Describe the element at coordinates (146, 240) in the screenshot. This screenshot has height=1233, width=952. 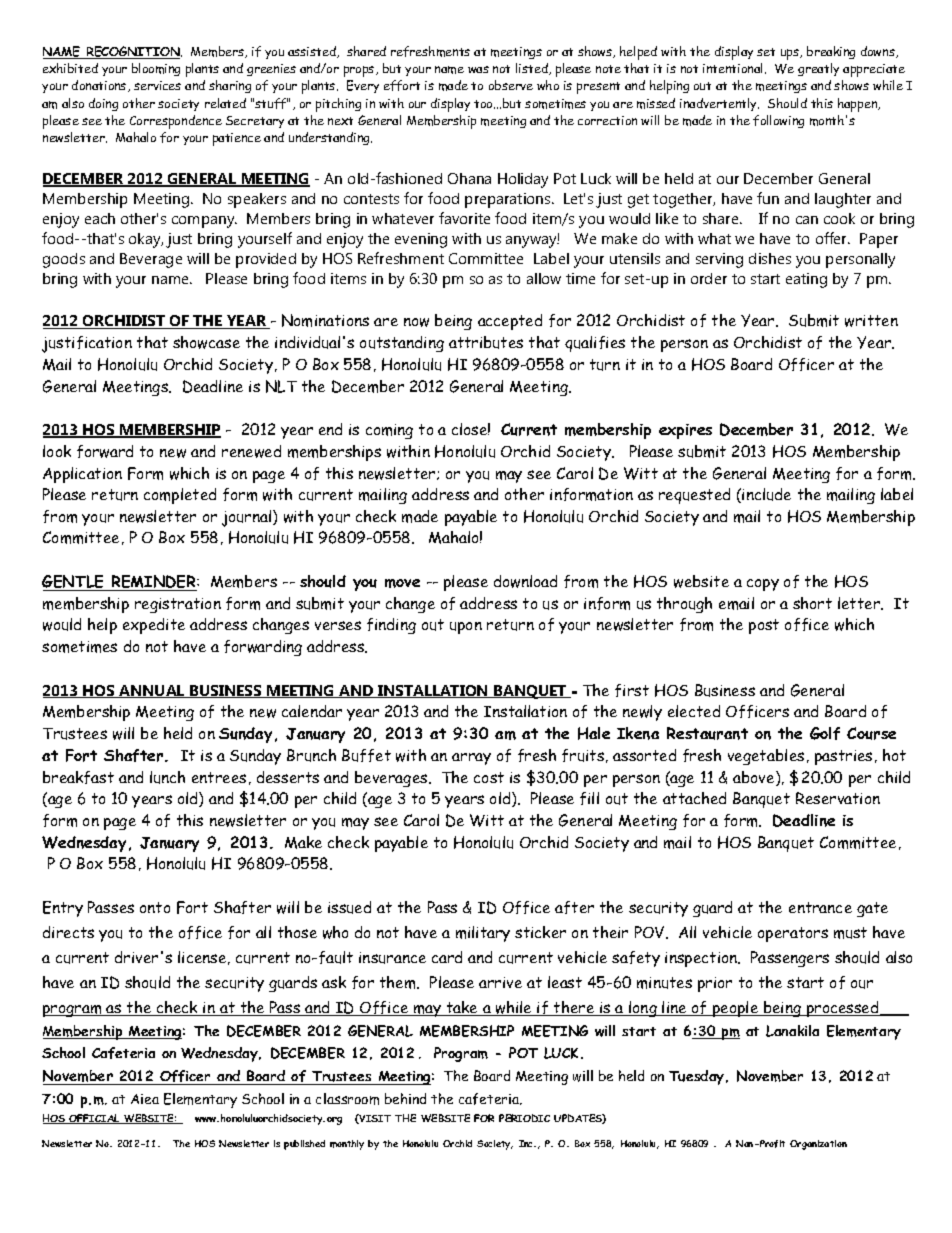
I see `okay` at that location.
